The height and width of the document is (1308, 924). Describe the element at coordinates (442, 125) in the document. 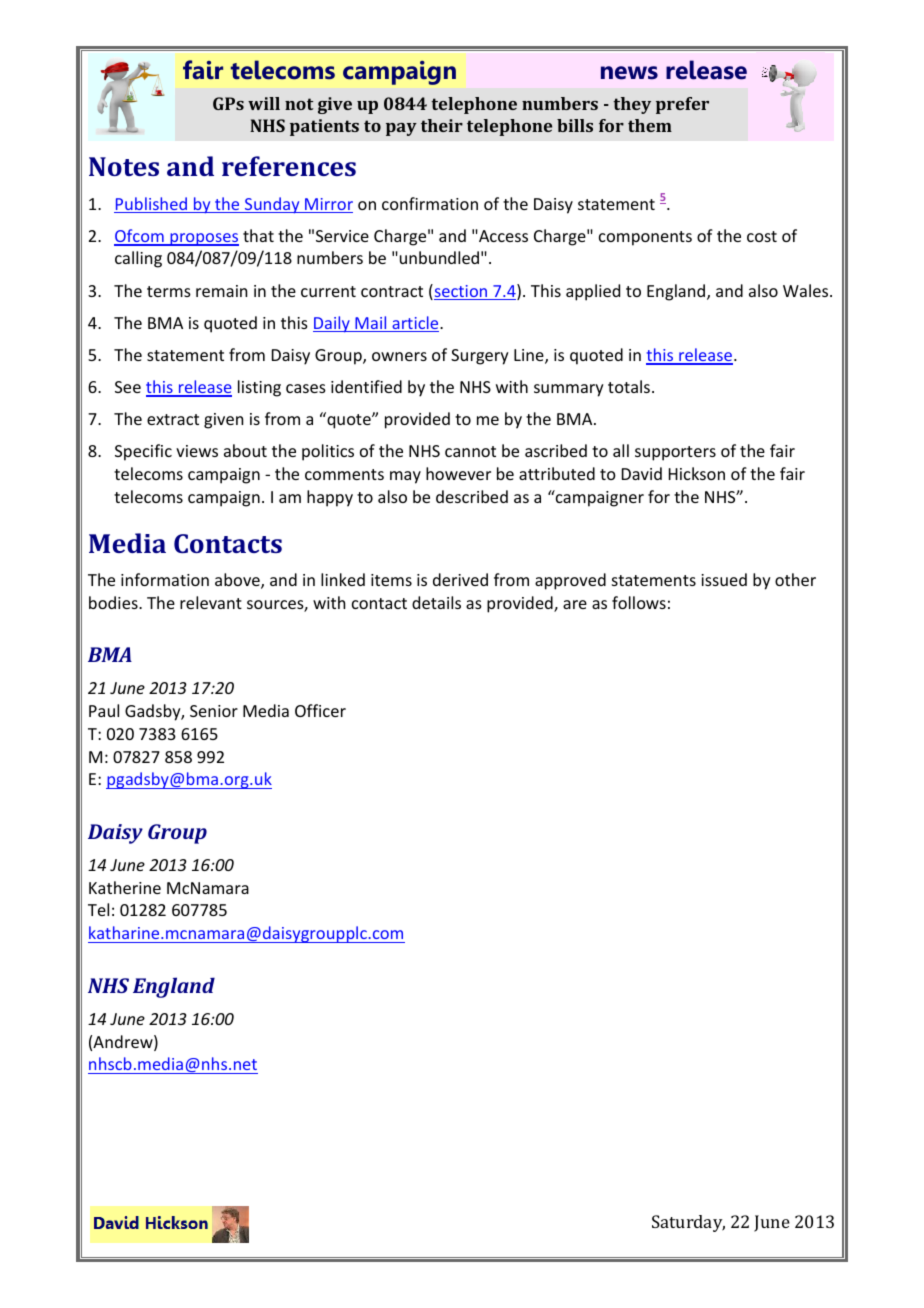

I see `their` at that location.
